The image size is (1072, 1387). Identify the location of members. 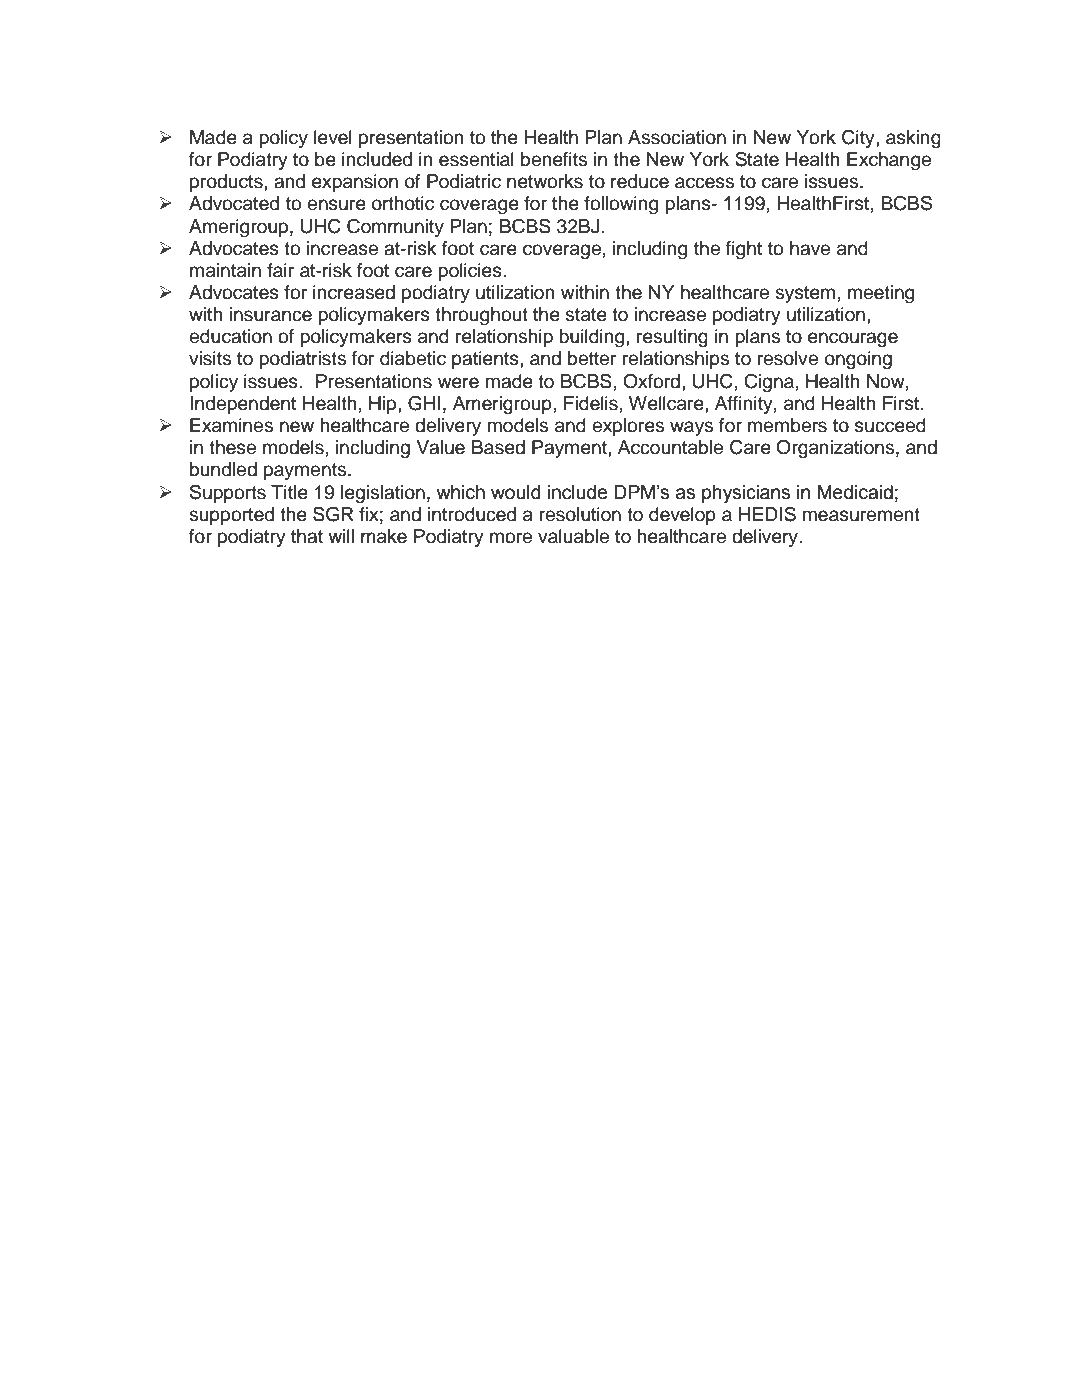
(787, 425).
